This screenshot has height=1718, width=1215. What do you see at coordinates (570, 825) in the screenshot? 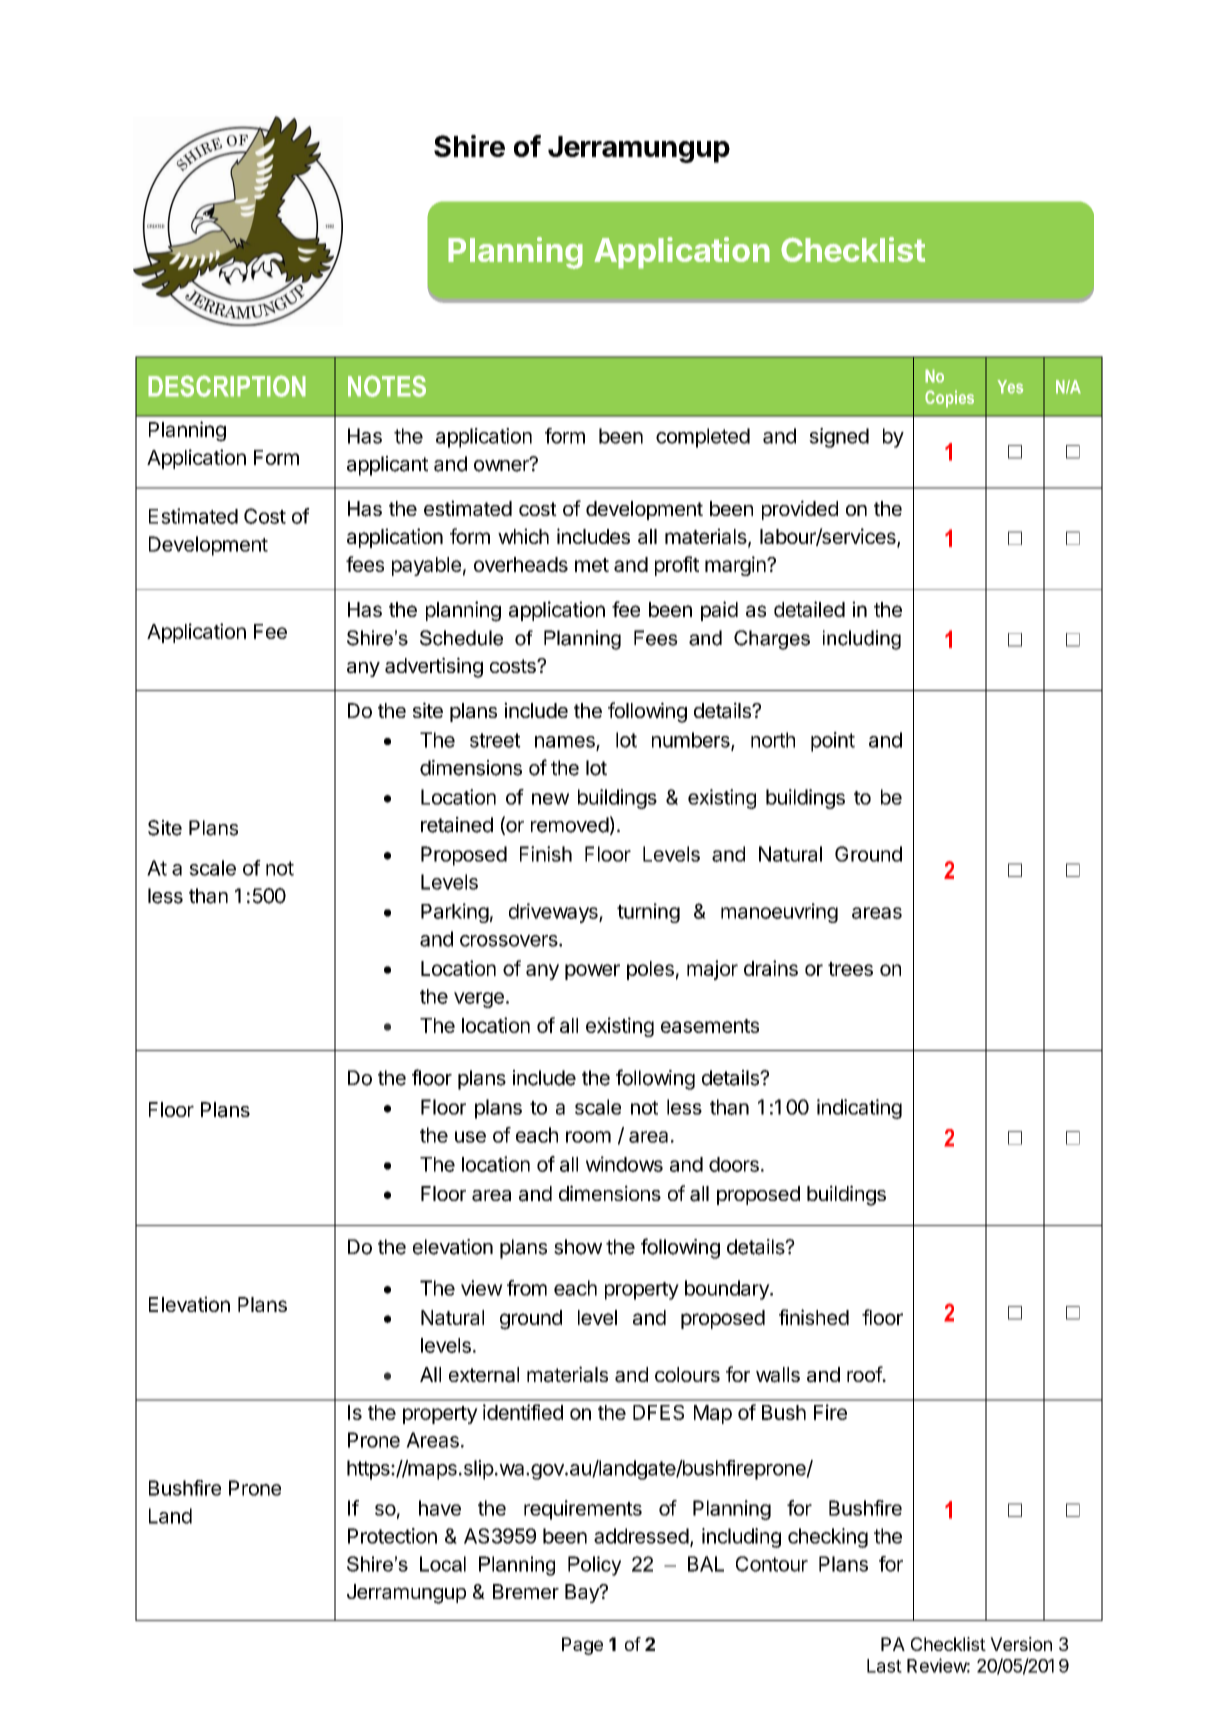
I see `removed` at bounding box center [570, 825].
